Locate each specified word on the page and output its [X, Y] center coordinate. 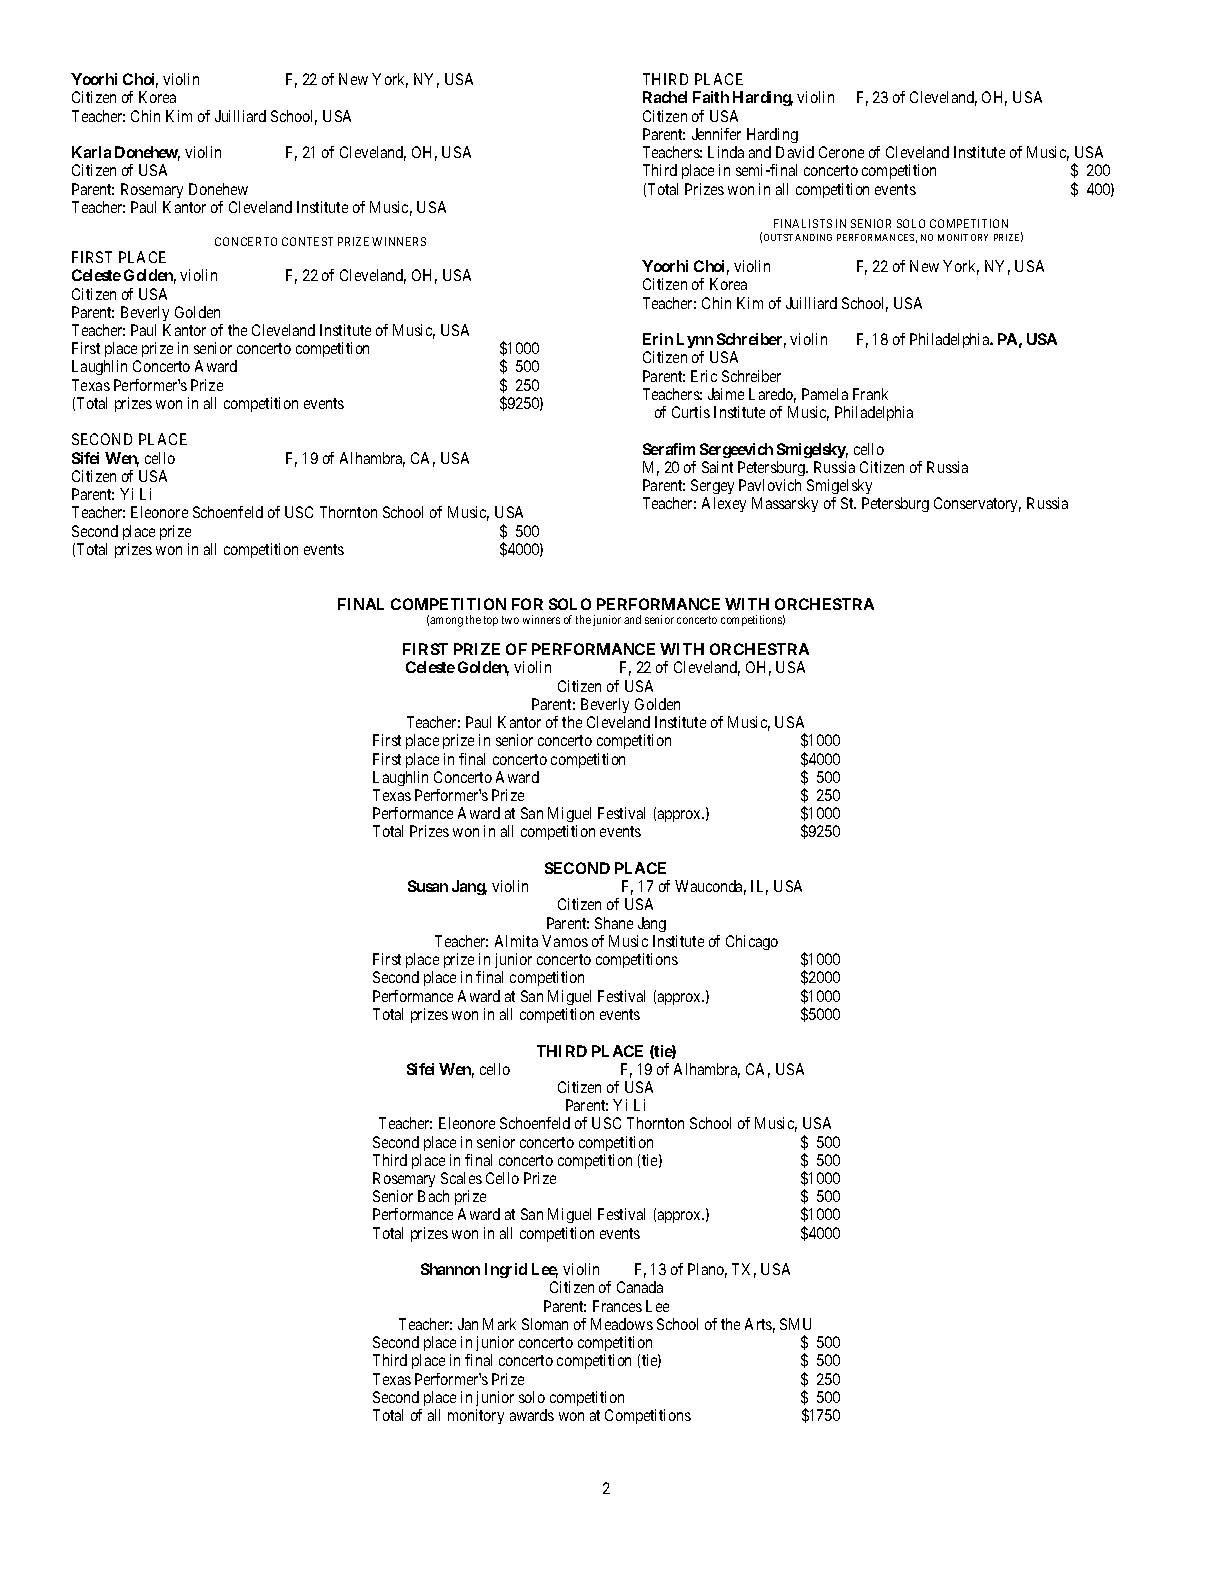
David [795, 152]
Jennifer [716, 134]
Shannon [450, 1269]
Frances [617, 1306]
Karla [91, 152]
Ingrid [506, 1270]
